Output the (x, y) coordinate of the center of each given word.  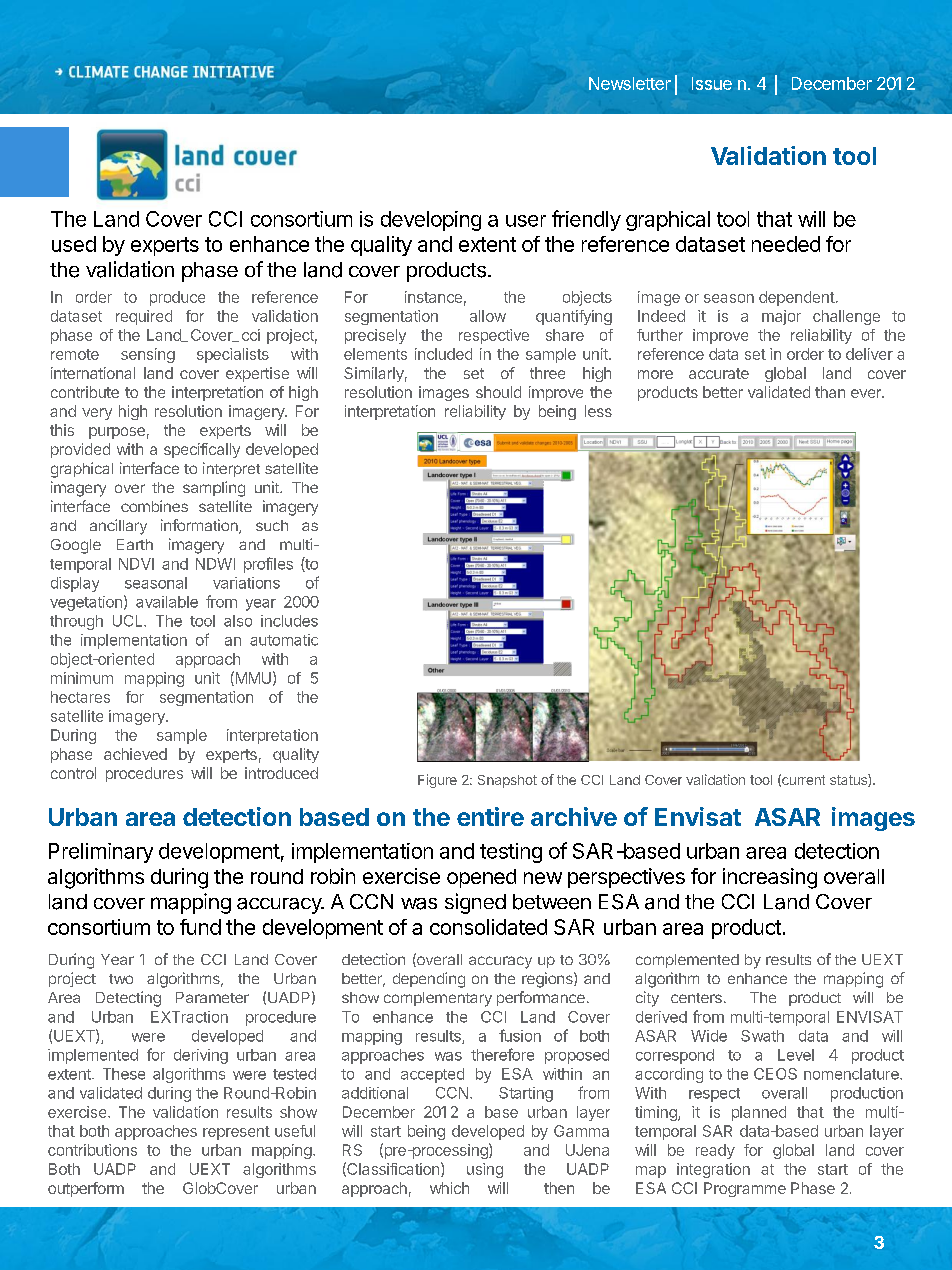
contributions (92, 1150)
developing (431, 221)
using (485, 1170)
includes (289, 621)
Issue (712, 83)
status (849, 780)
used (74, 244)
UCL (129, 621)
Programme (745, 1189)
